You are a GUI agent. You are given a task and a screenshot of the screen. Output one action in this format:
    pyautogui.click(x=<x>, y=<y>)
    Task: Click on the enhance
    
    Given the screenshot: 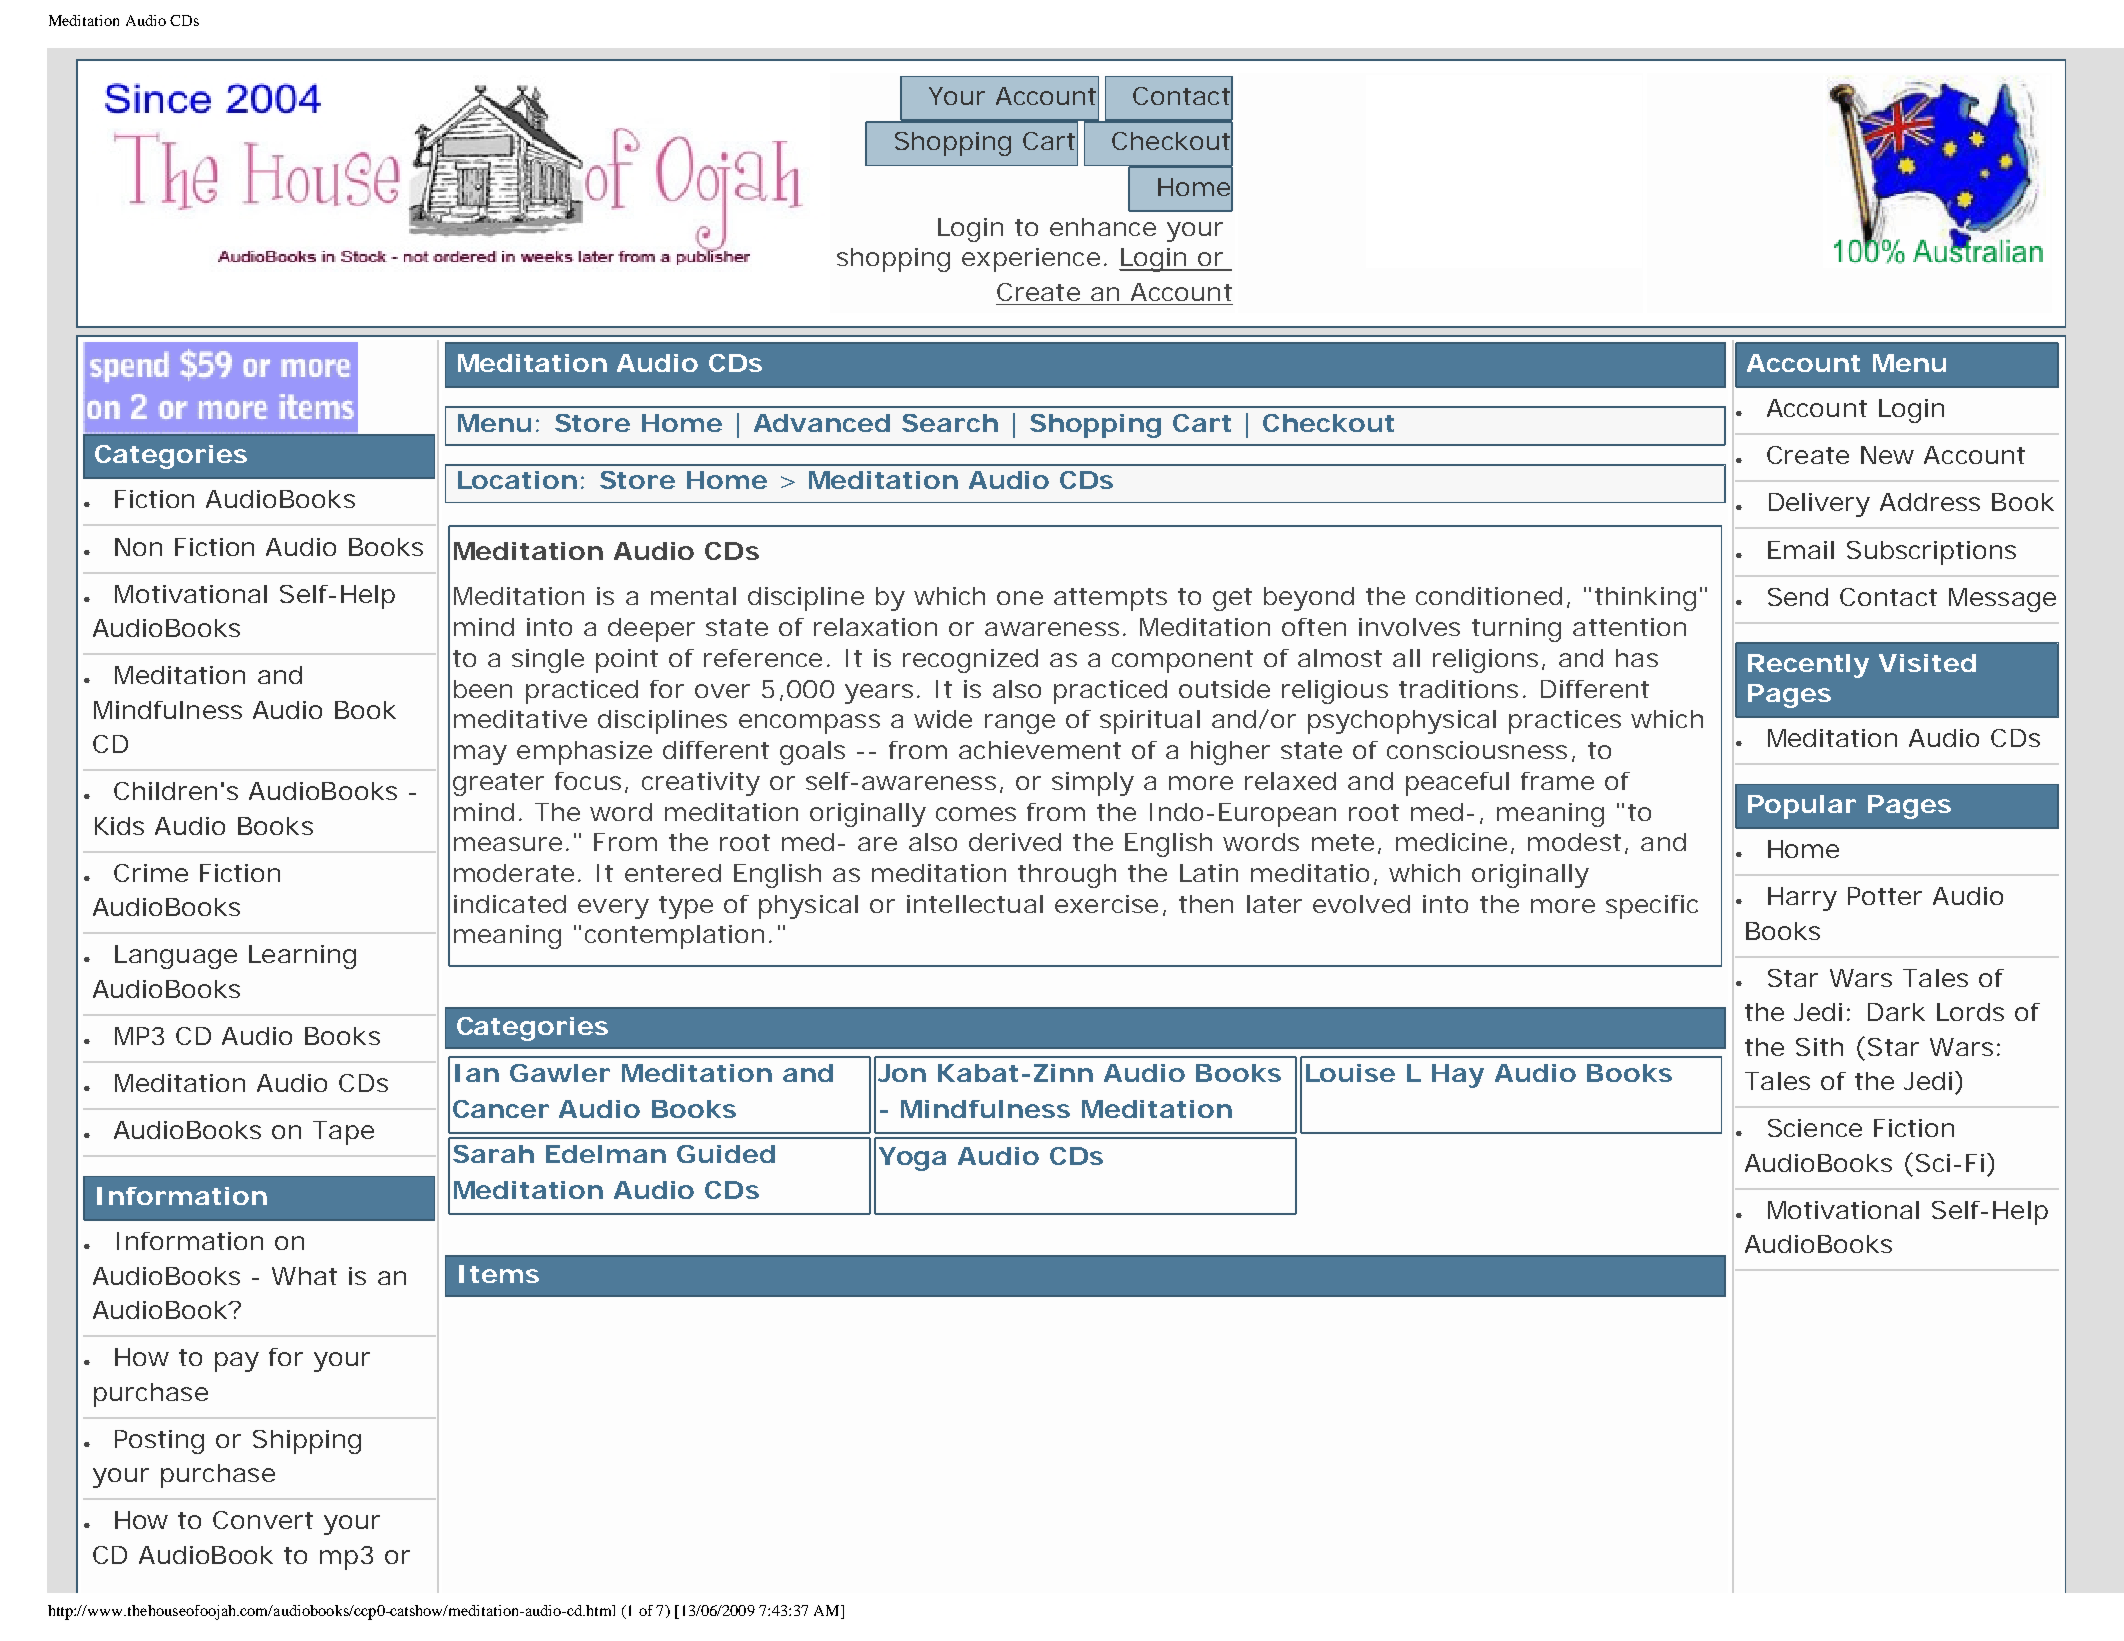 What is the action you would take?
    pyautogui.click(x=1103, y=227)
